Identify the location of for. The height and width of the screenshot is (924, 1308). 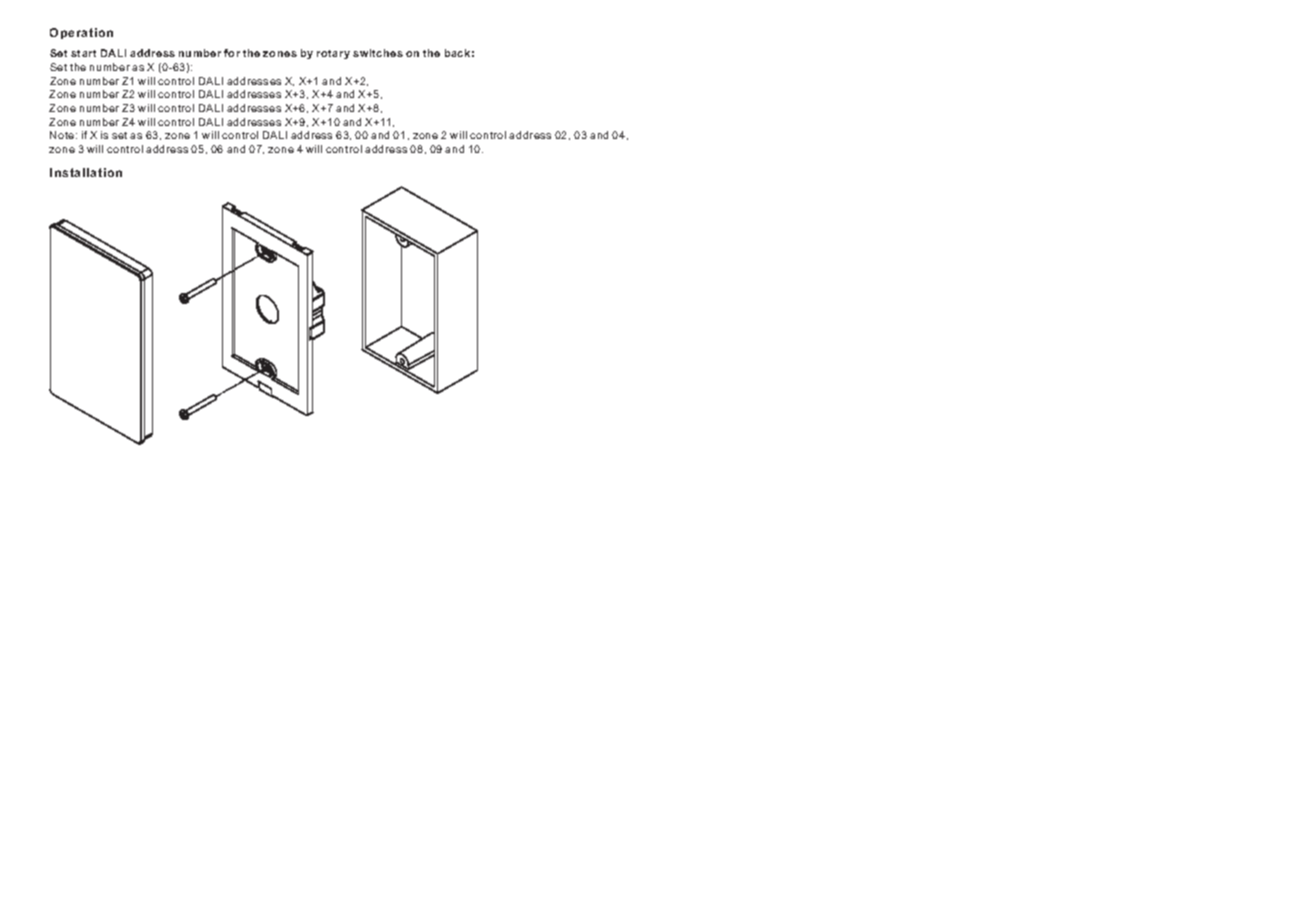
(232, 53).
